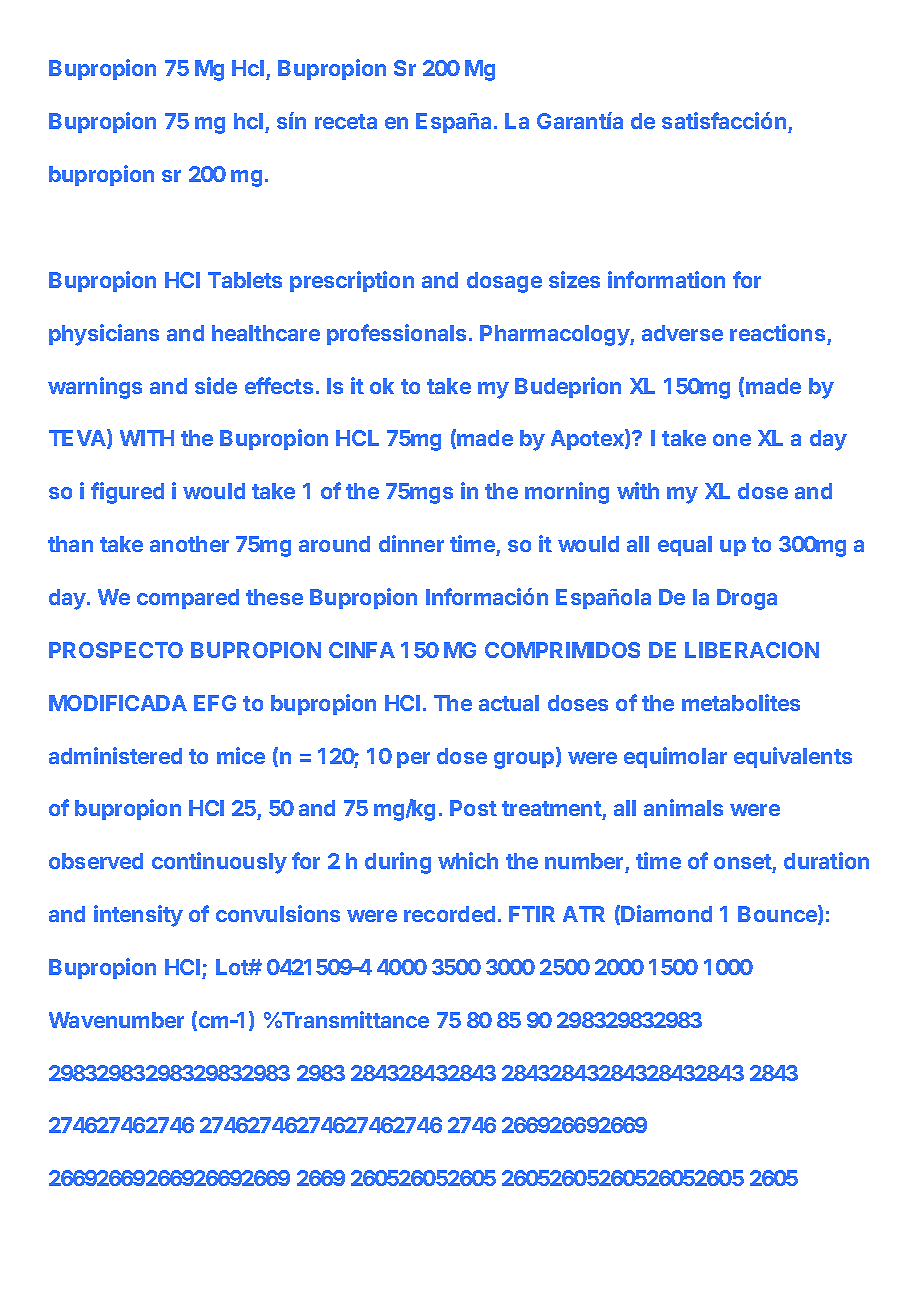  Describe the element at coordinates (115, 755) in the document. I see `administered` at that location.
